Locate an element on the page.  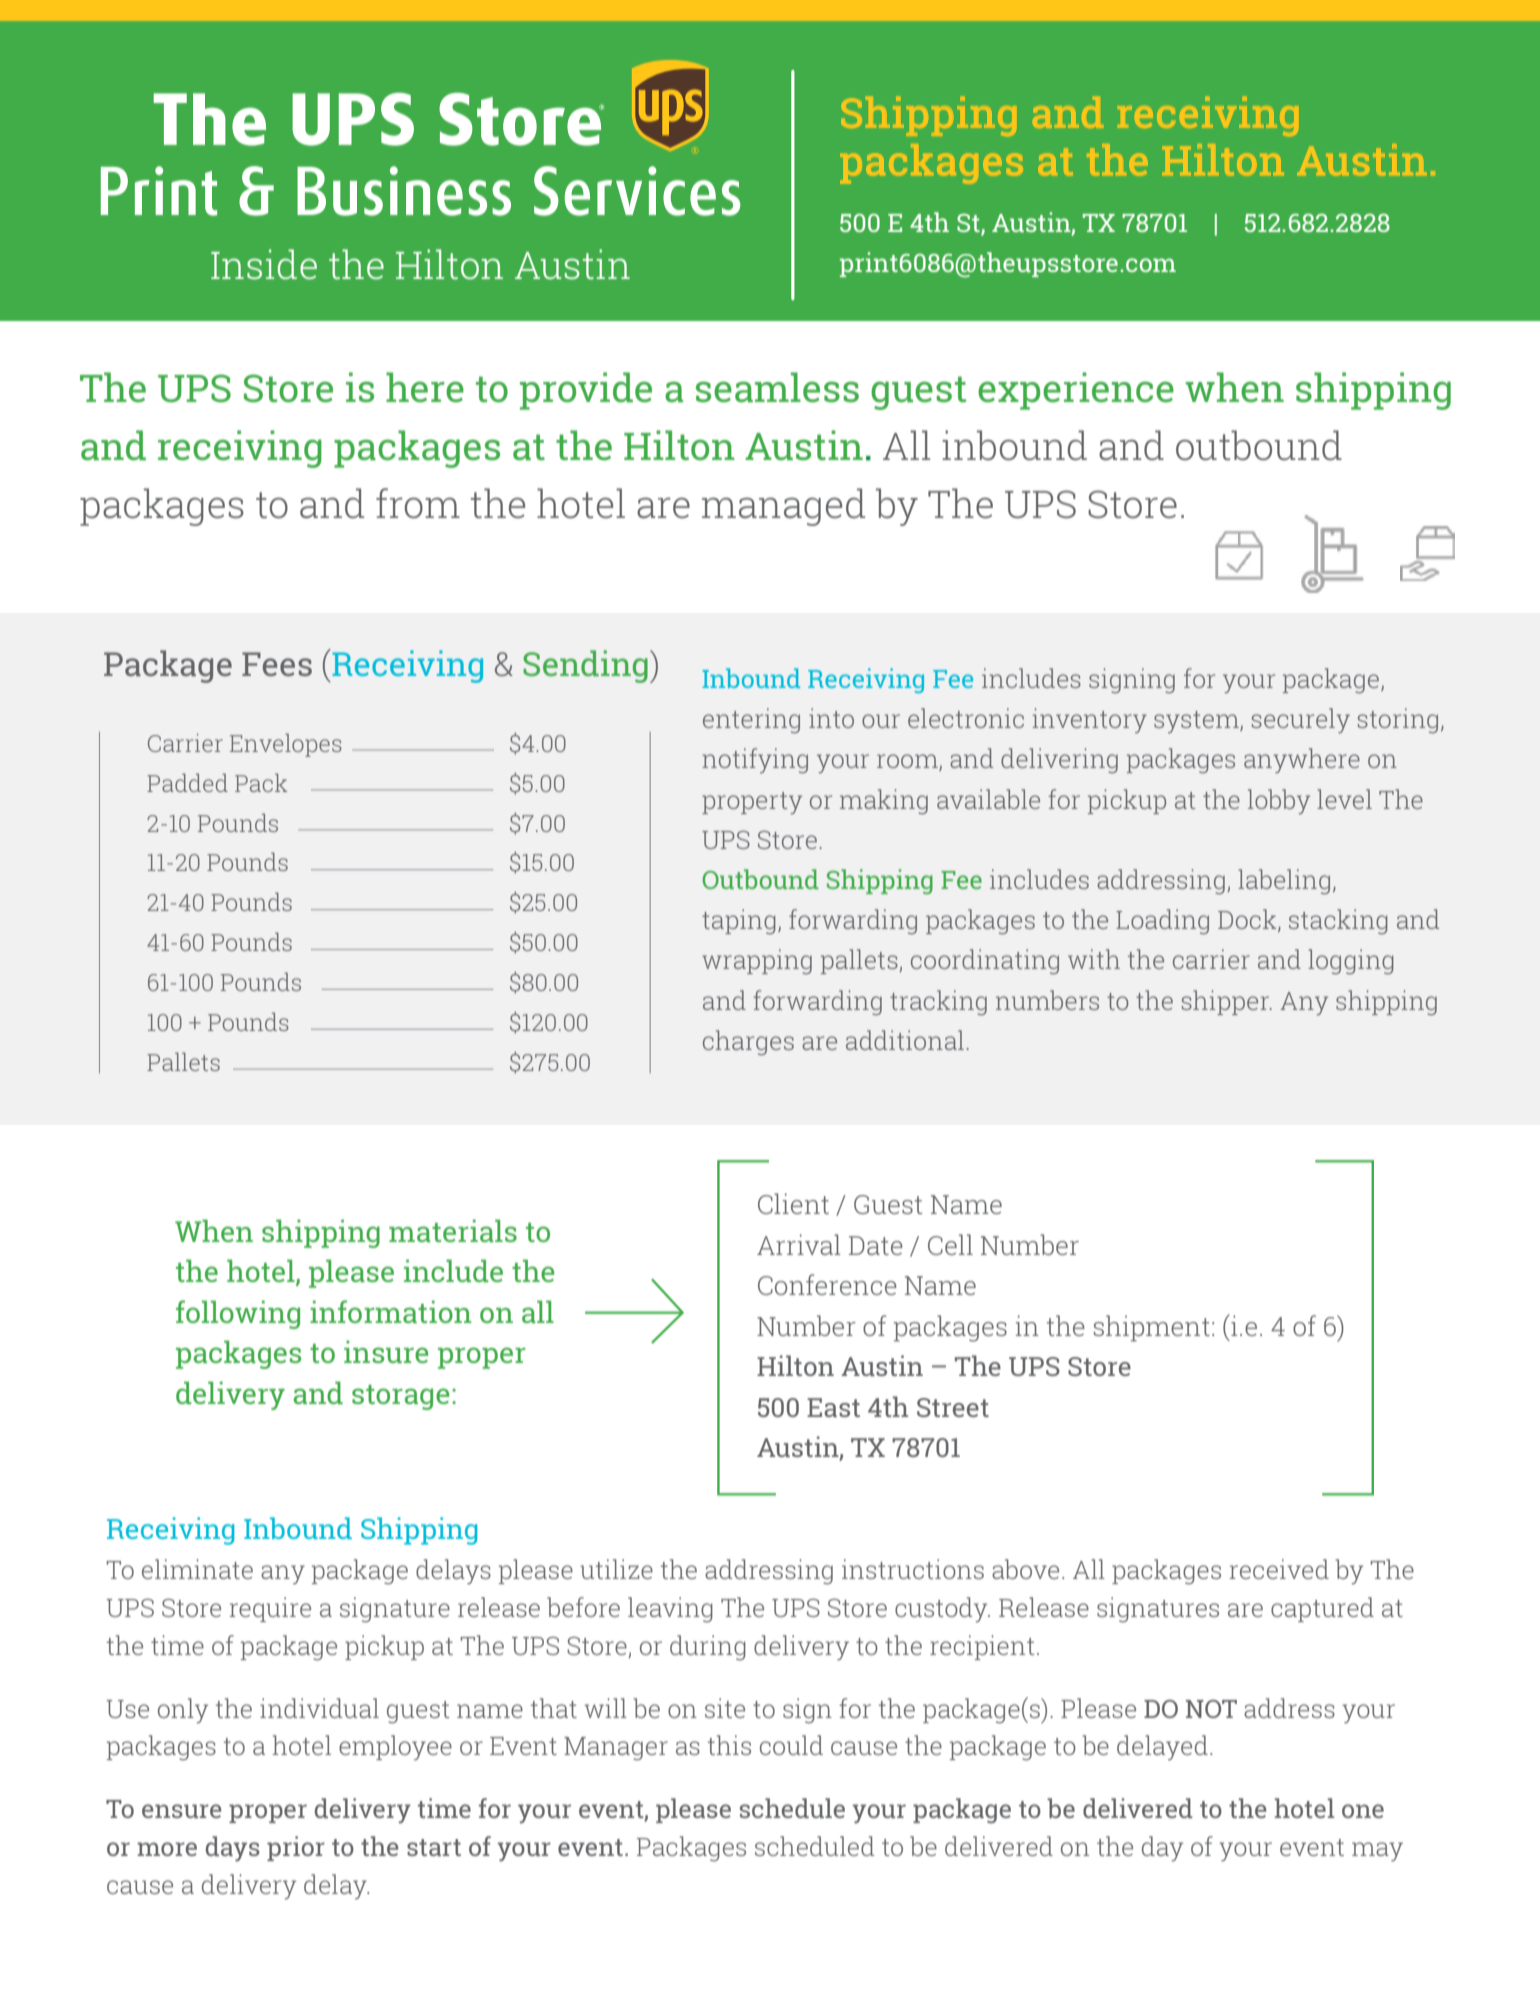
shipment is located at coordinates (1152, 1328).
